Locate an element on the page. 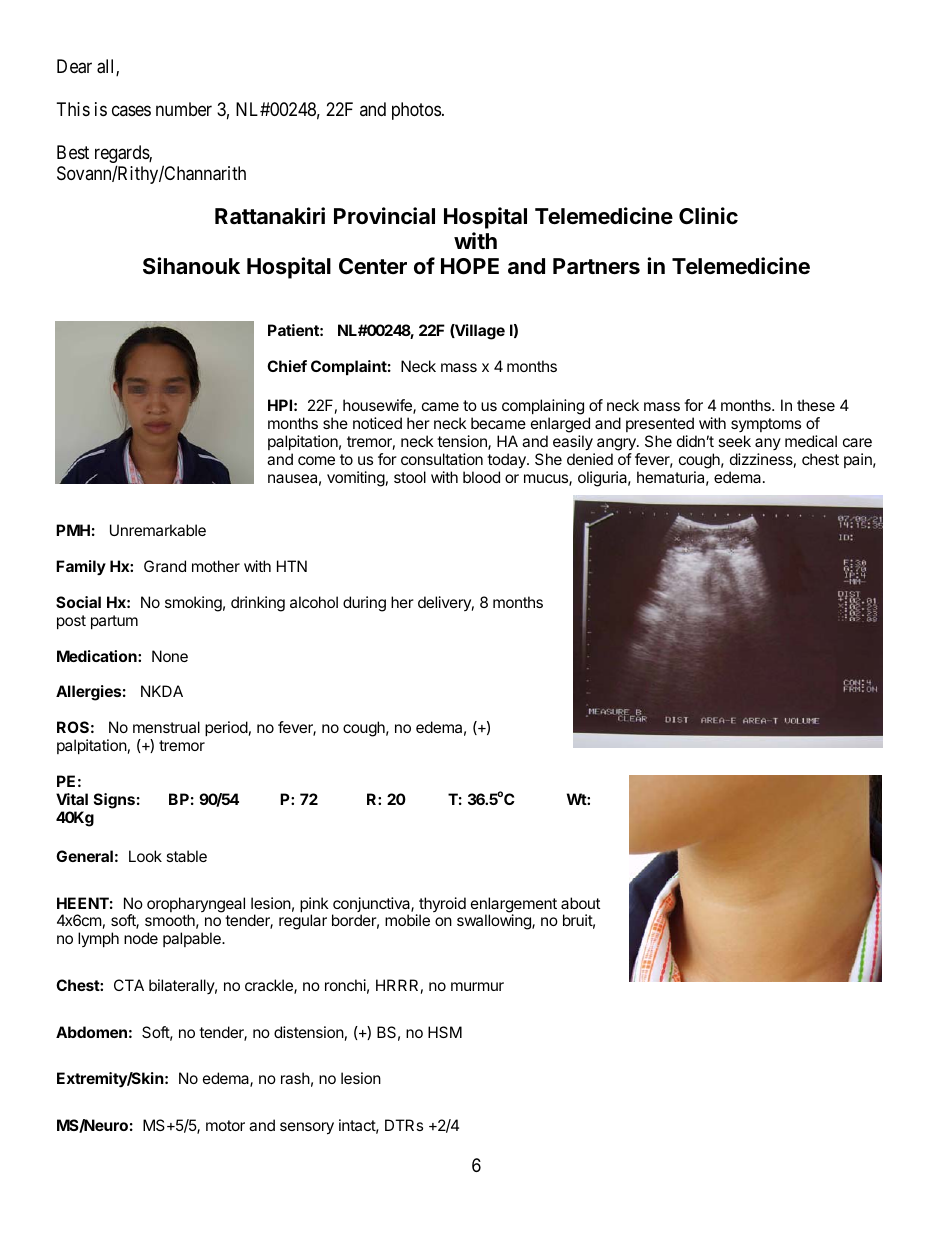 This image has width=952, height=1233. about is located at coordinates (580, 903).
